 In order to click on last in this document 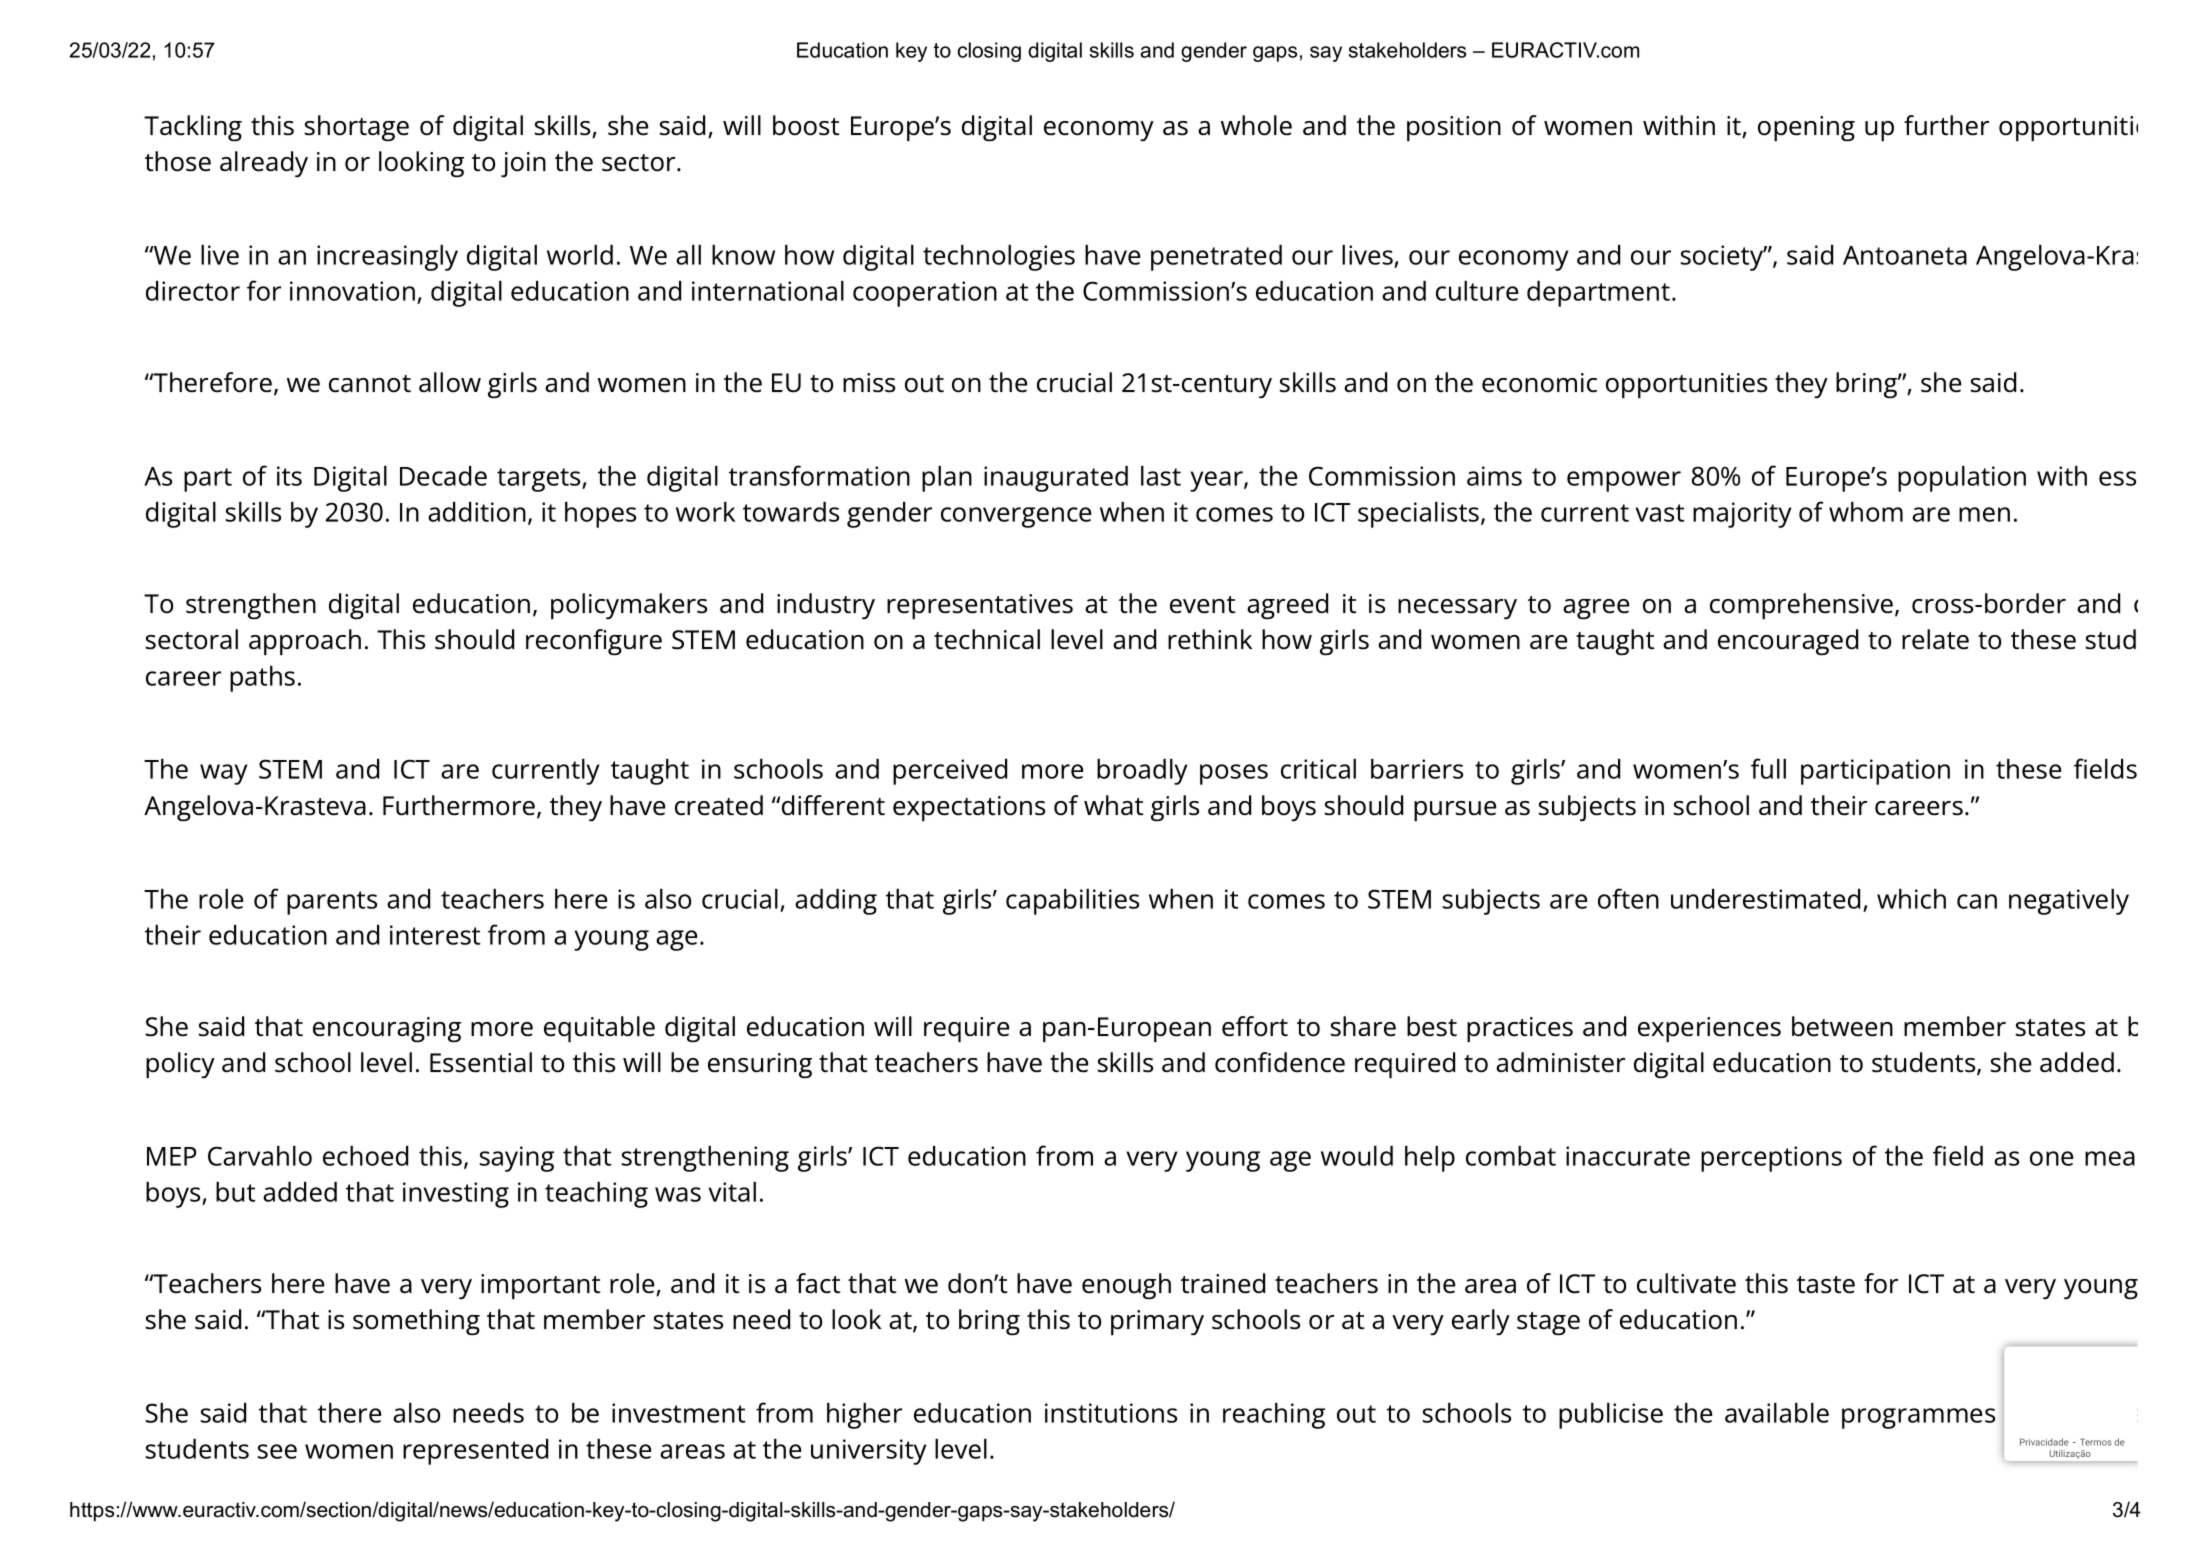, I will do `click(1161, 476)`.
